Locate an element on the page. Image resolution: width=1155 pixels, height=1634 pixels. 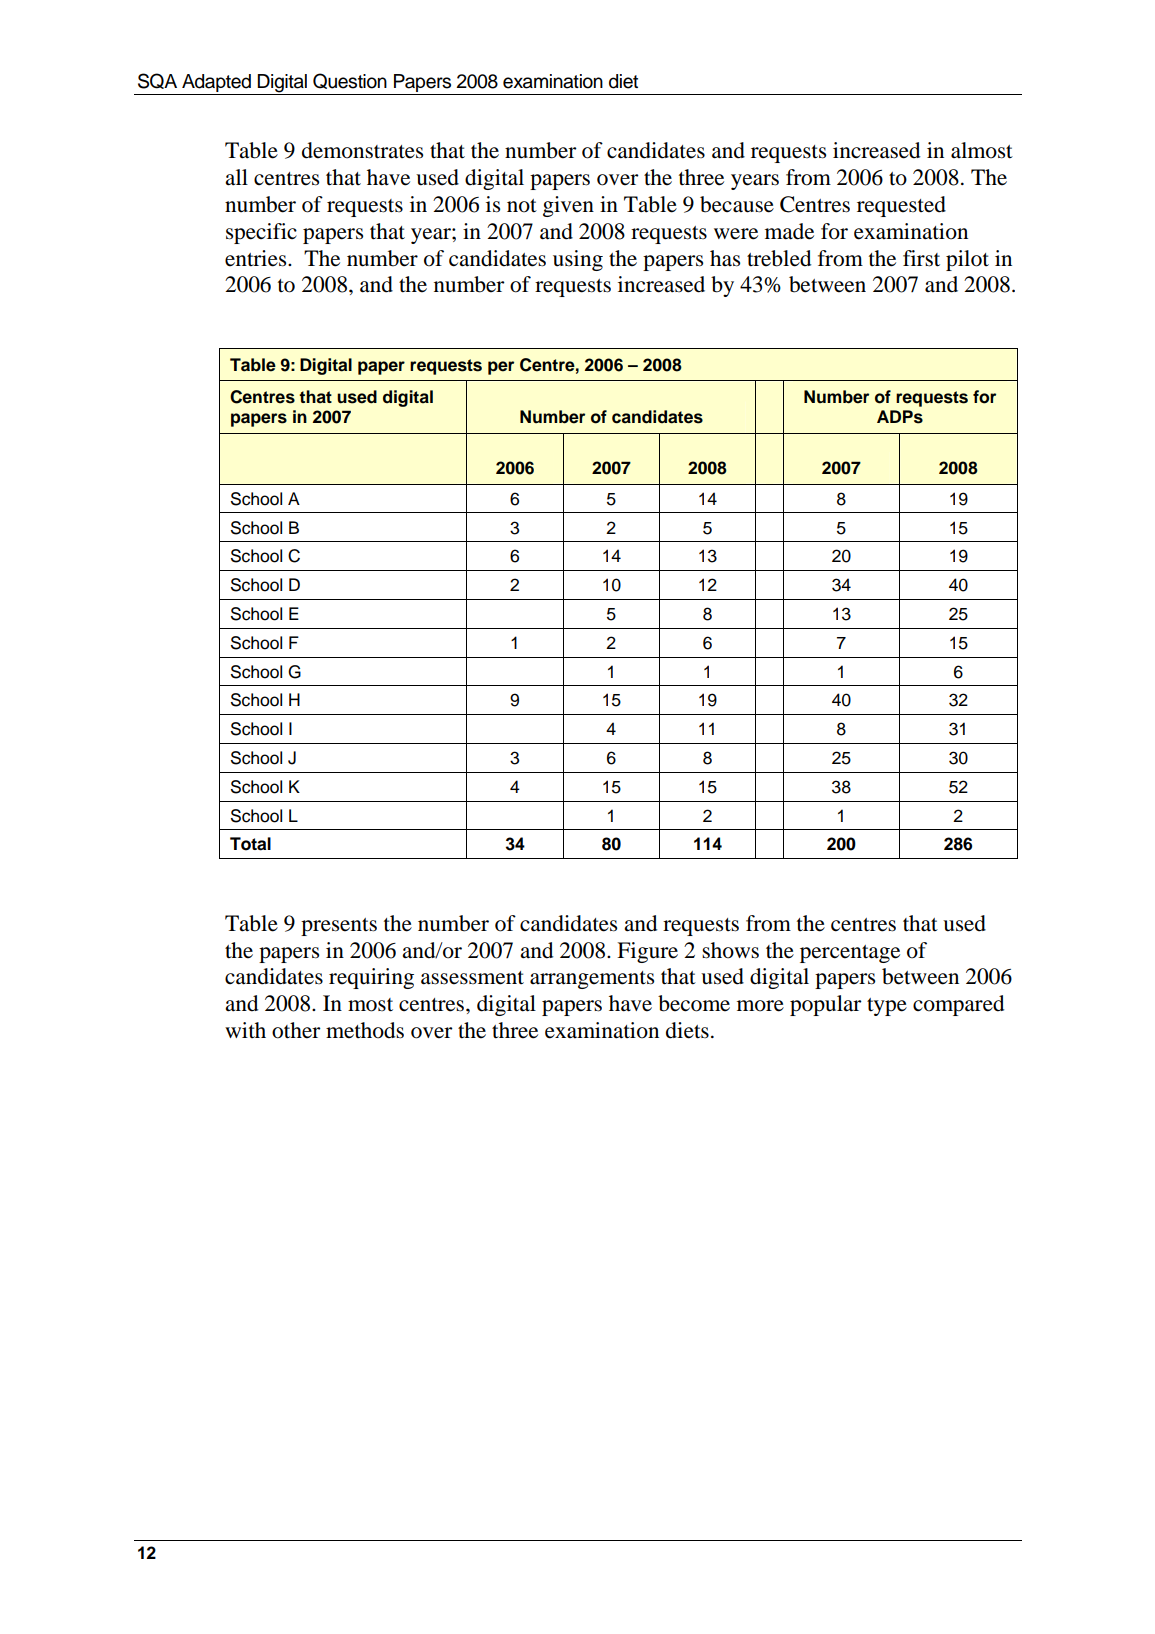
requested is located at coordinates (901, 206).
